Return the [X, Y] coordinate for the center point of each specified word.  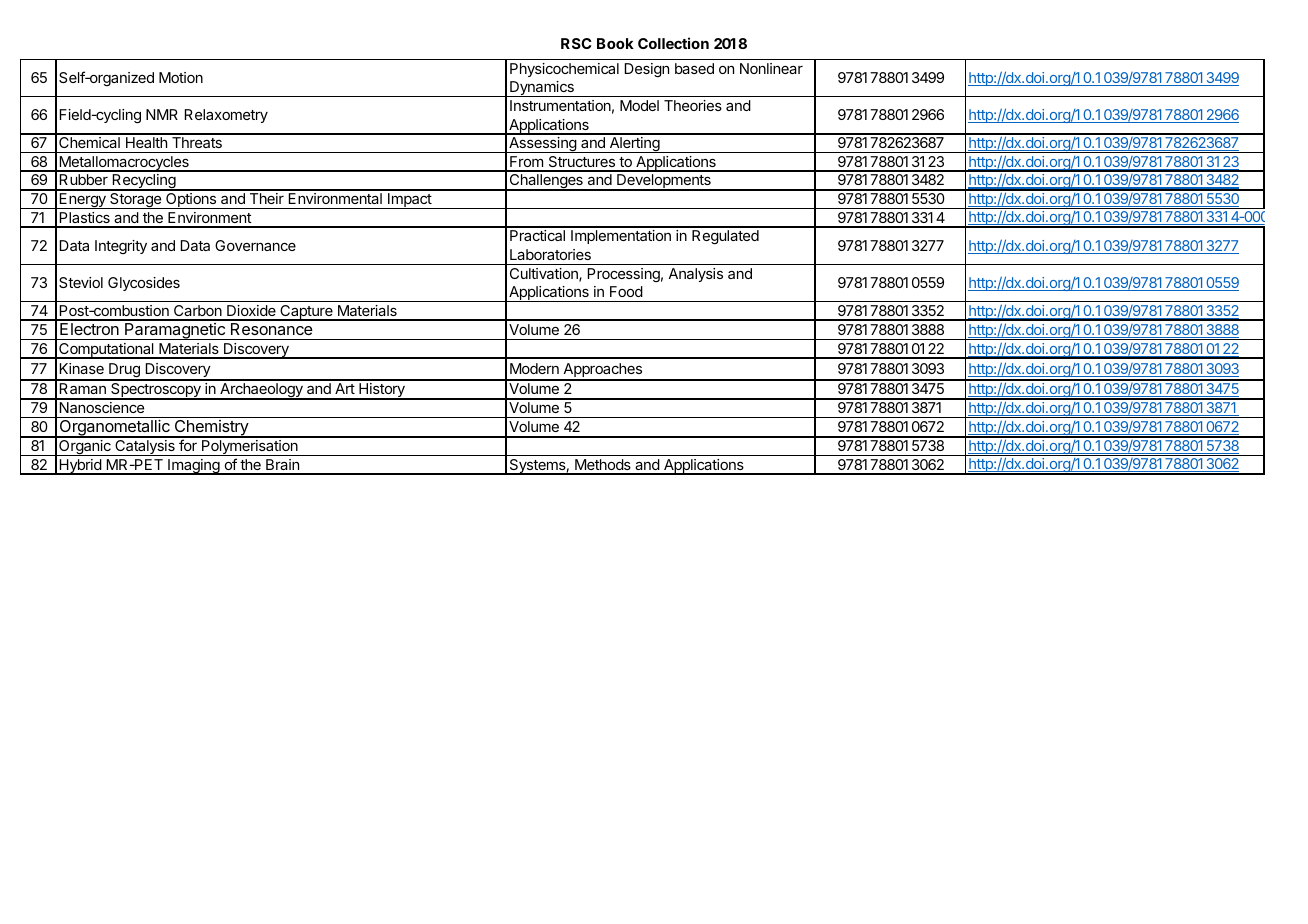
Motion [181, 77]
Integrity [121, 247]
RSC [576, 43]
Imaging [194, 467]
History [382, 391]
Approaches [602, 371]
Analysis [695, 275]
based [694, 68]
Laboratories [550, 254]
